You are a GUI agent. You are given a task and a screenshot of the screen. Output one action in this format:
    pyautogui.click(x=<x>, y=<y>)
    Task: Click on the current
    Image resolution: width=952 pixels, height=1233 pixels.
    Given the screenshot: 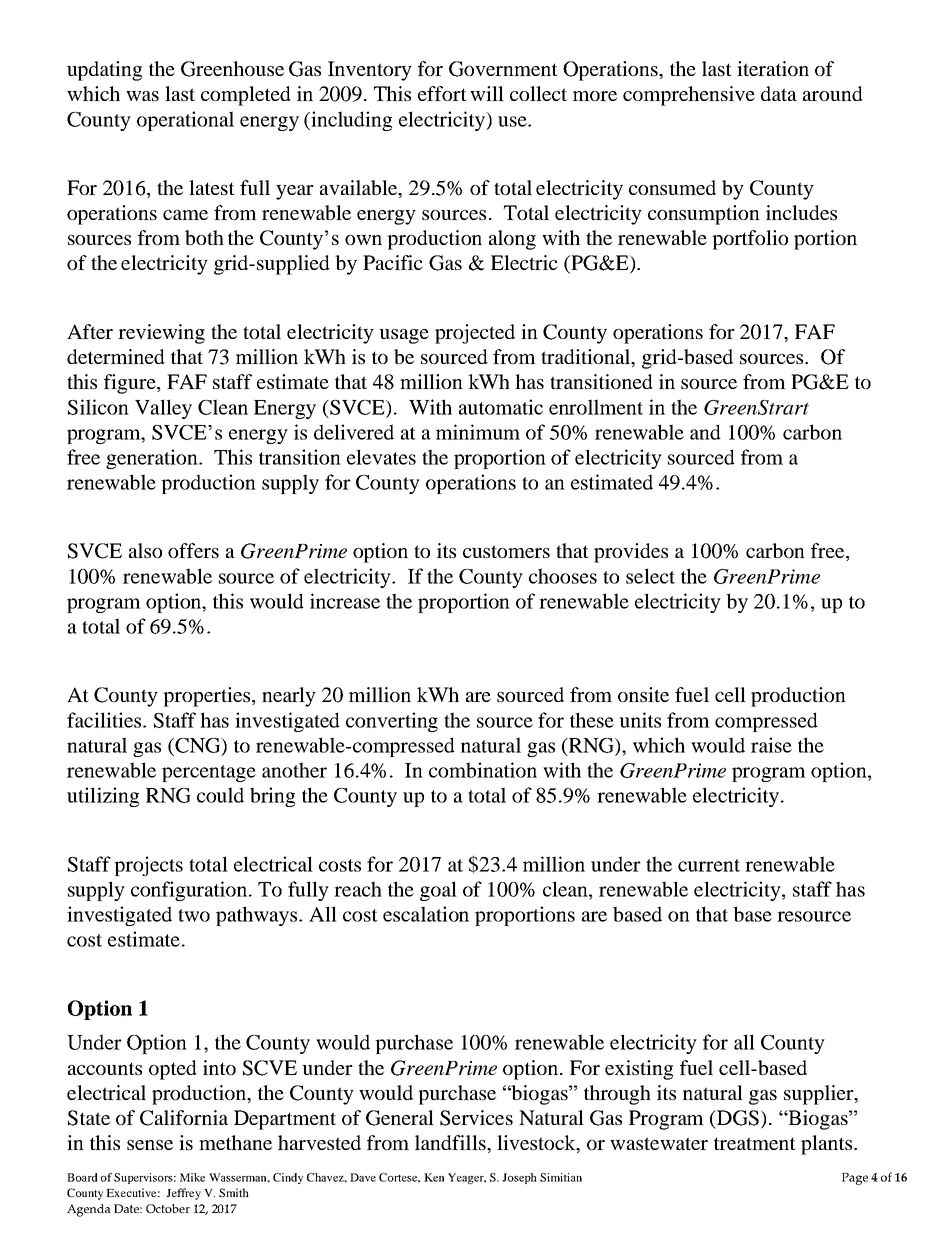 What is the action you would take?
    pyautogui.click(x=709, y=865)
